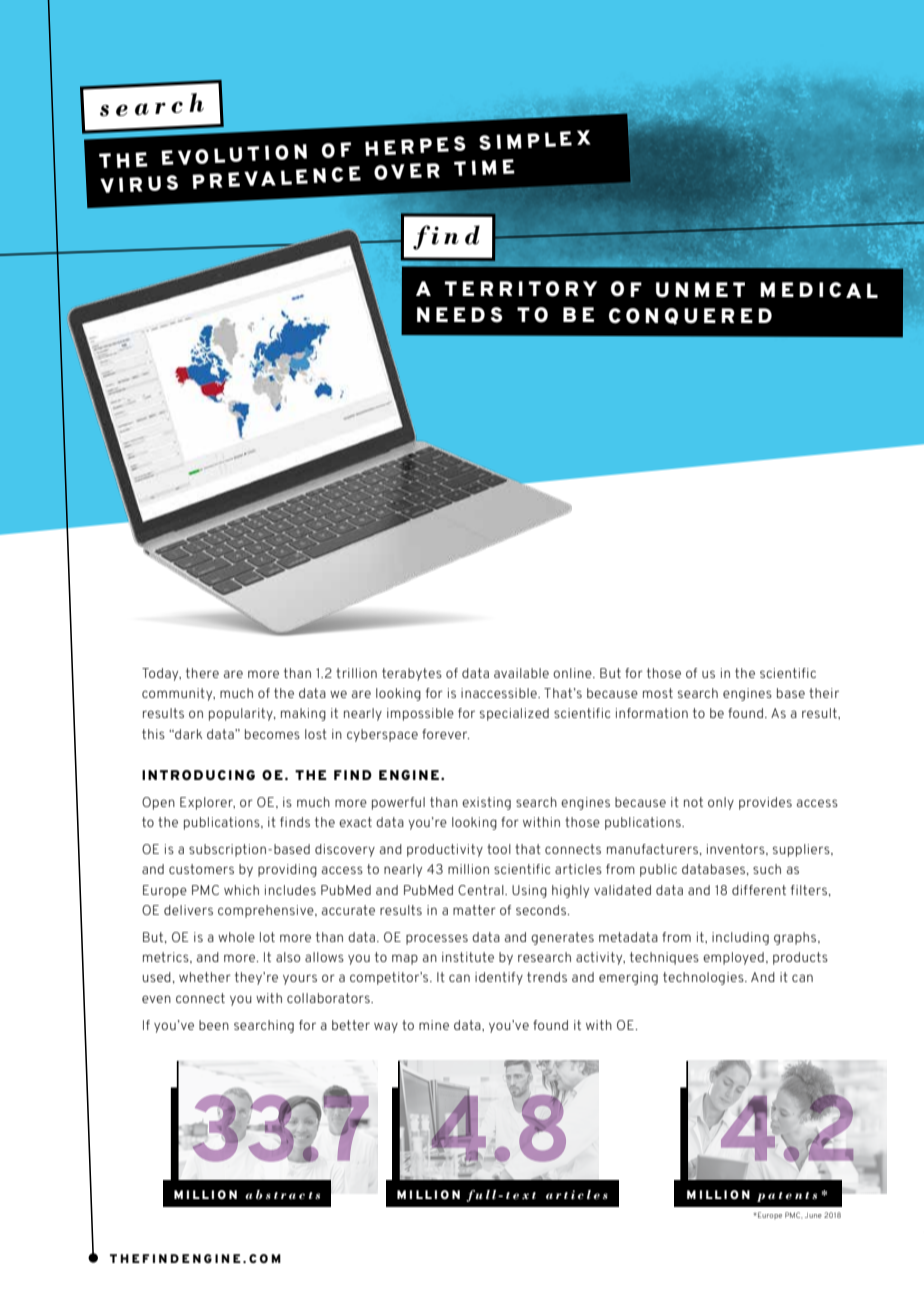  What do you see at coordinates (573, 673) in the screenshot?
I see `online` at bounding box center [573, 673].
